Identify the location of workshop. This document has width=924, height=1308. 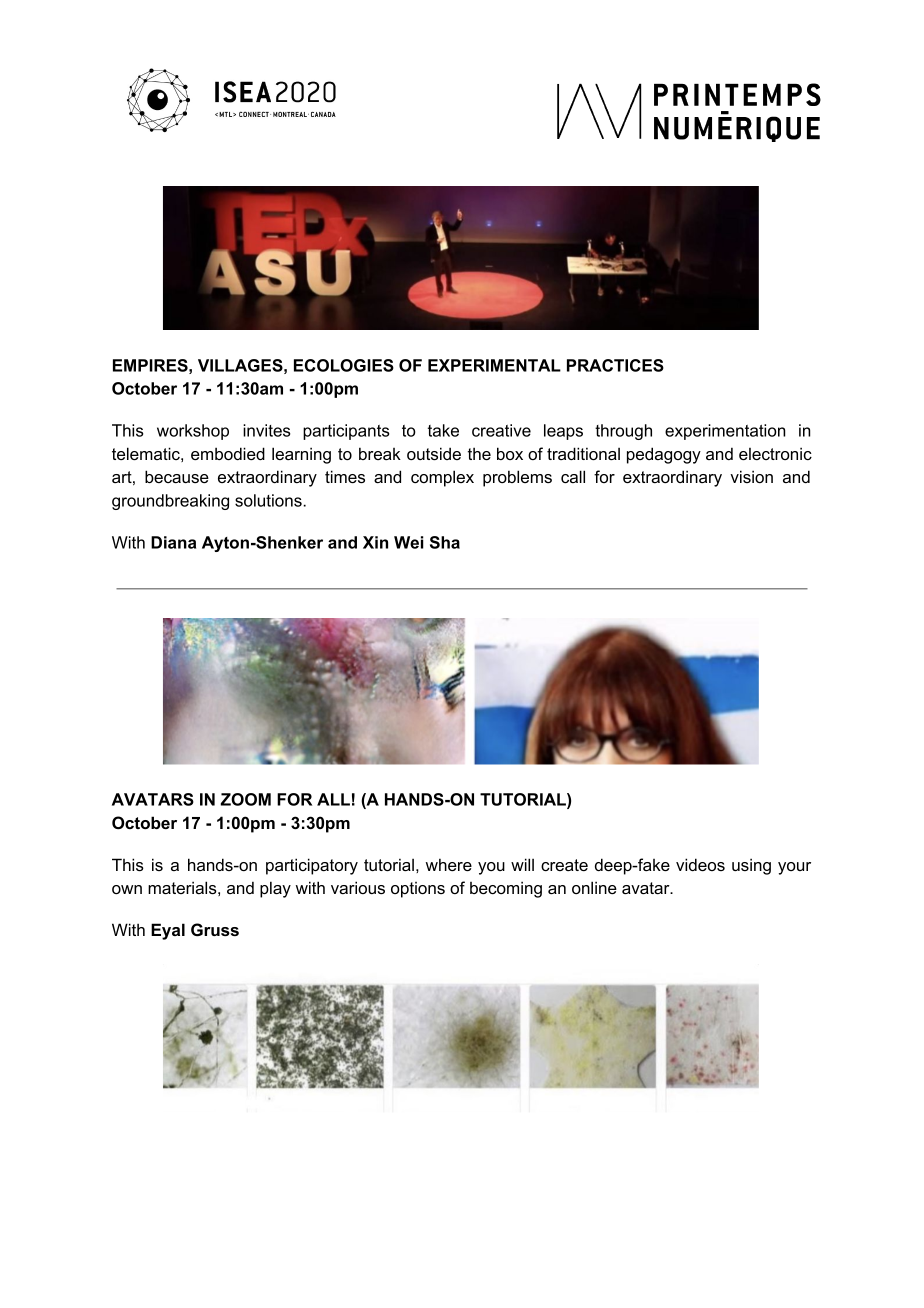
(193, 432).
